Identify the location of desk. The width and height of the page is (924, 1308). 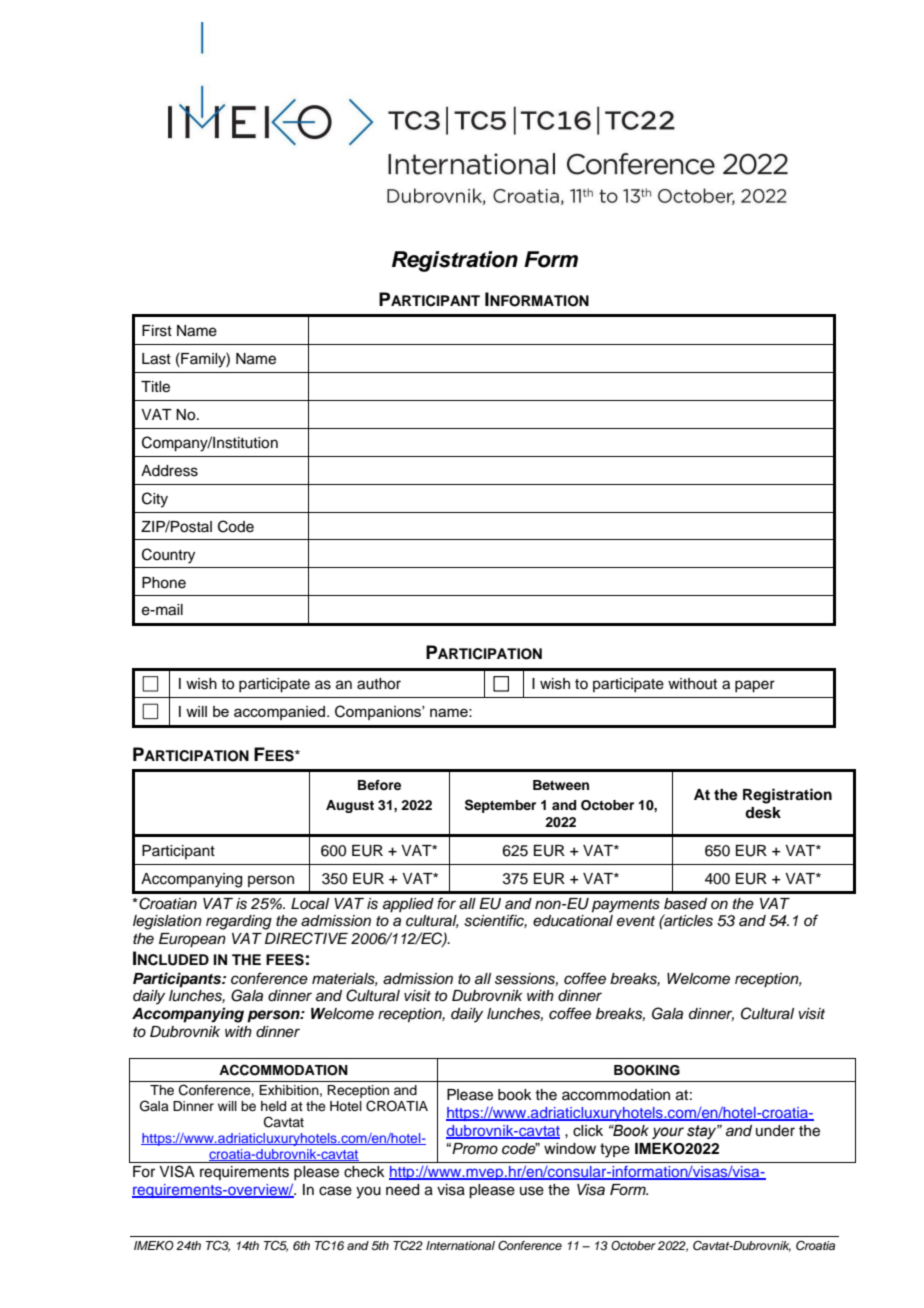
(763, 813).
